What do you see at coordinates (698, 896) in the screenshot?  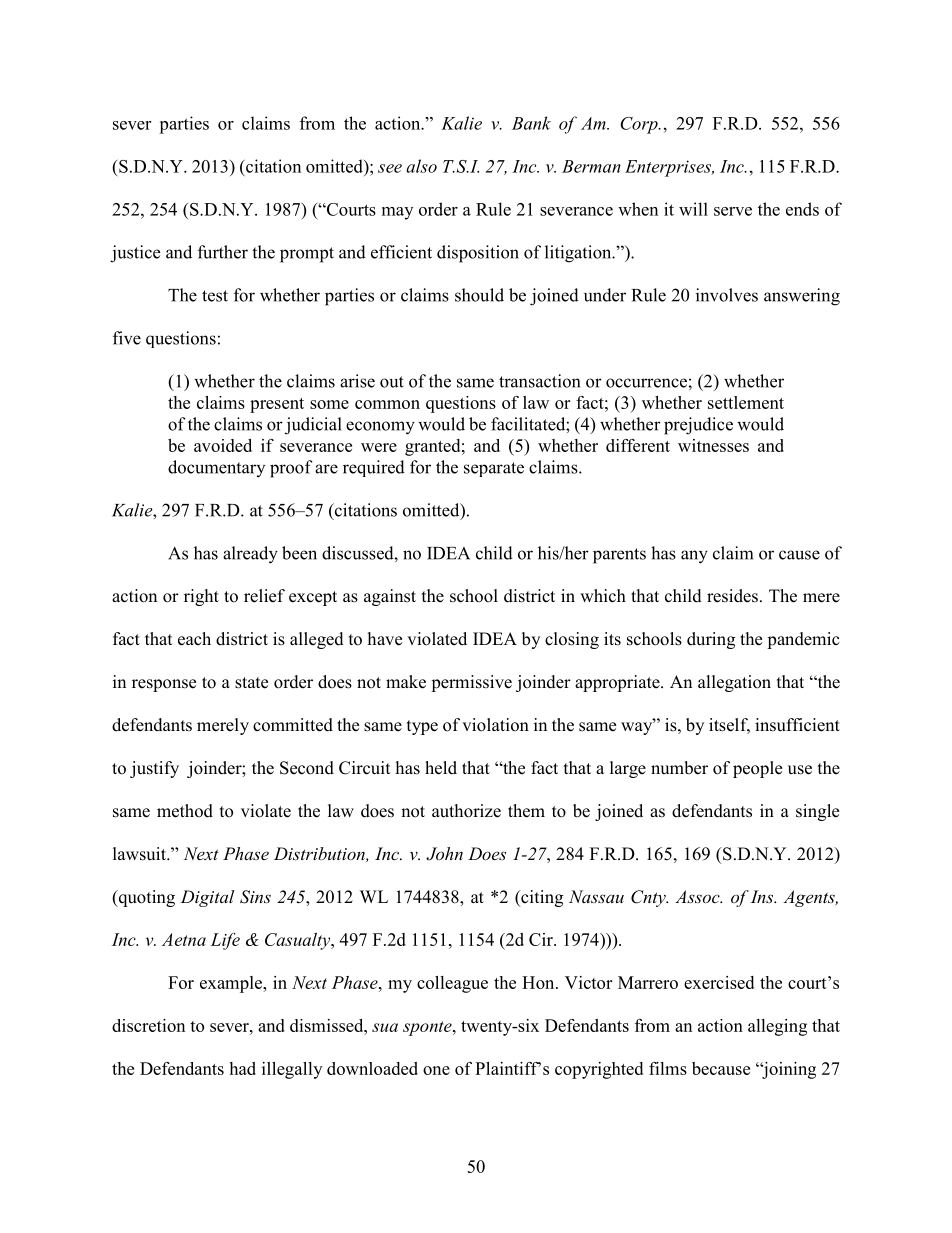 I see `Assoc` at bounding box center [698, 896].
